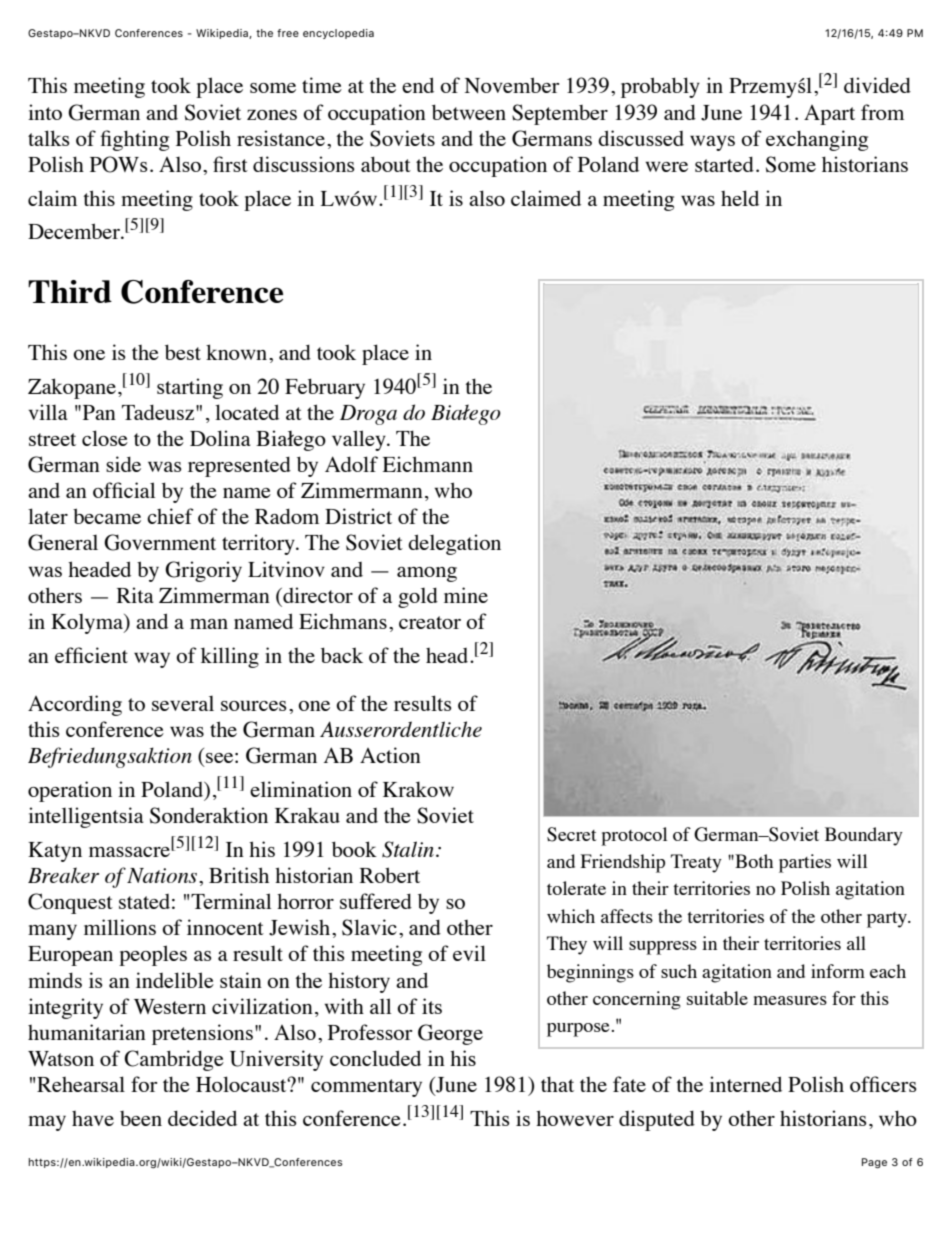 The height and width of the page is (1233, 952). I want to click on Apart, so click(829, 115).
